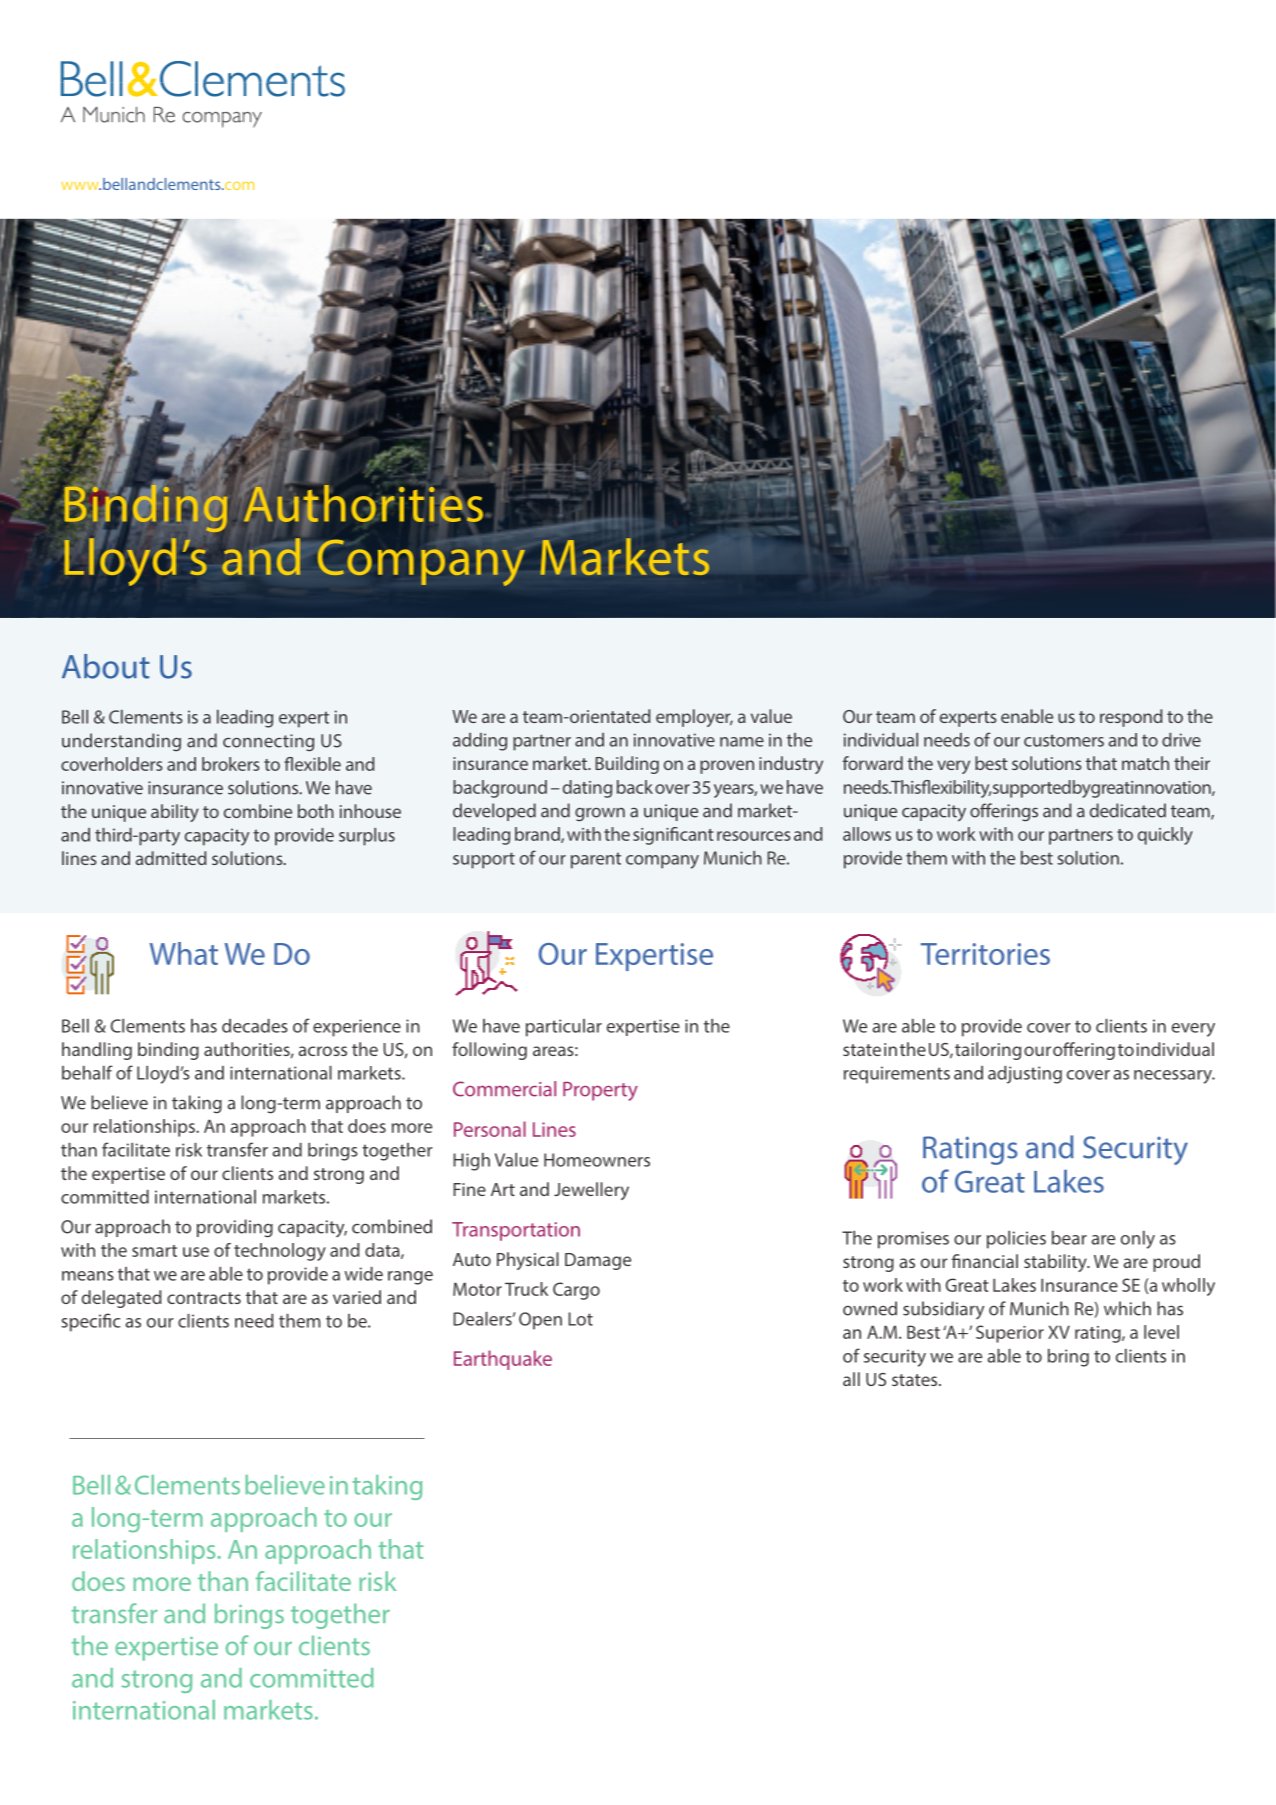 The height and width of the document is (1805, 1276). I want to click on contracts, so click(204, 1298).
